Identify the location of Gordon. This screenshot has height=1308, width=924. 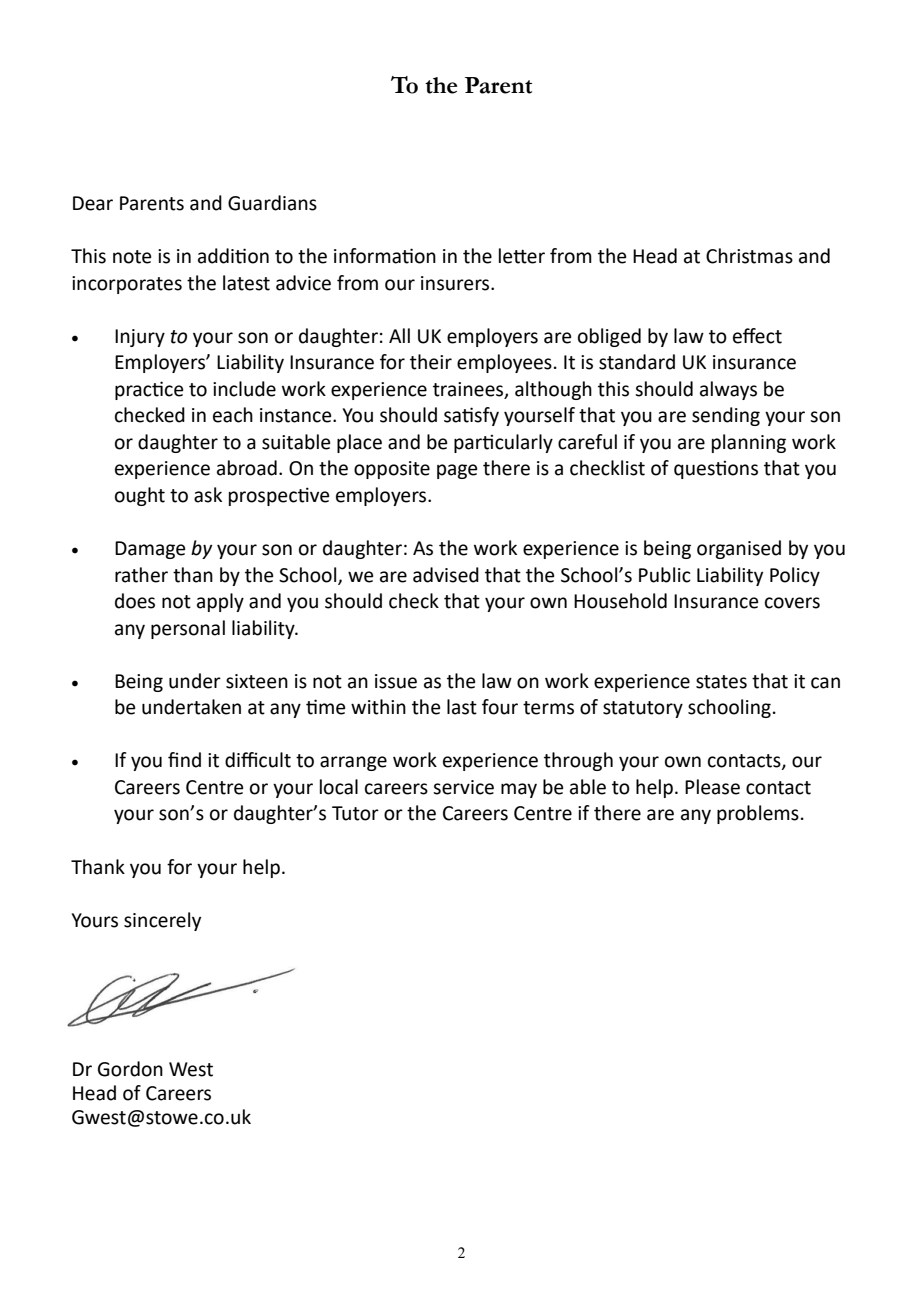
(130, 1069).
